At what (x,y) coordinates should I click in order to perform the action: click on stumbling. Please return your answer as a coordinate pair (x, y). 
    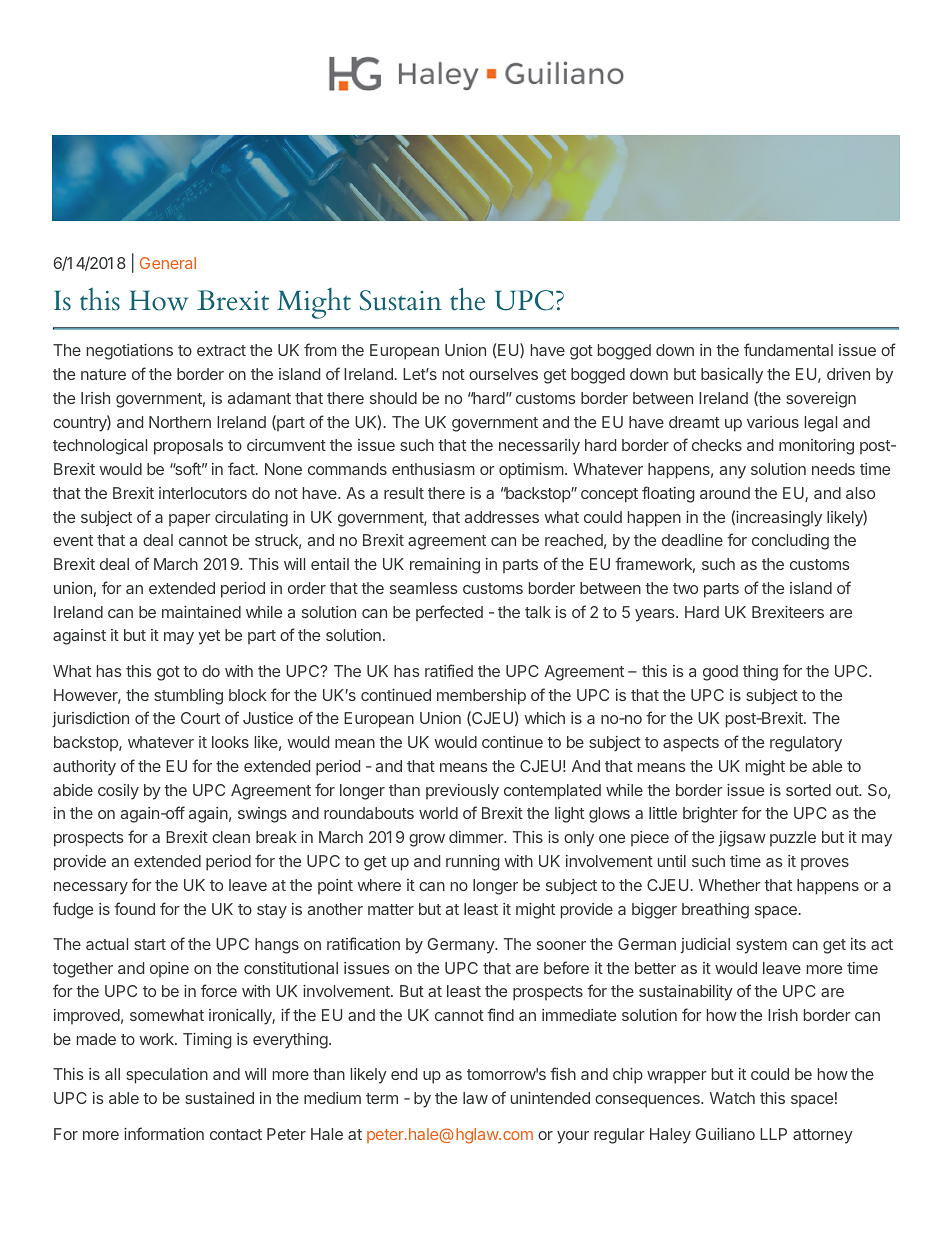
    Looking at the image, I should click on (188, 697).
